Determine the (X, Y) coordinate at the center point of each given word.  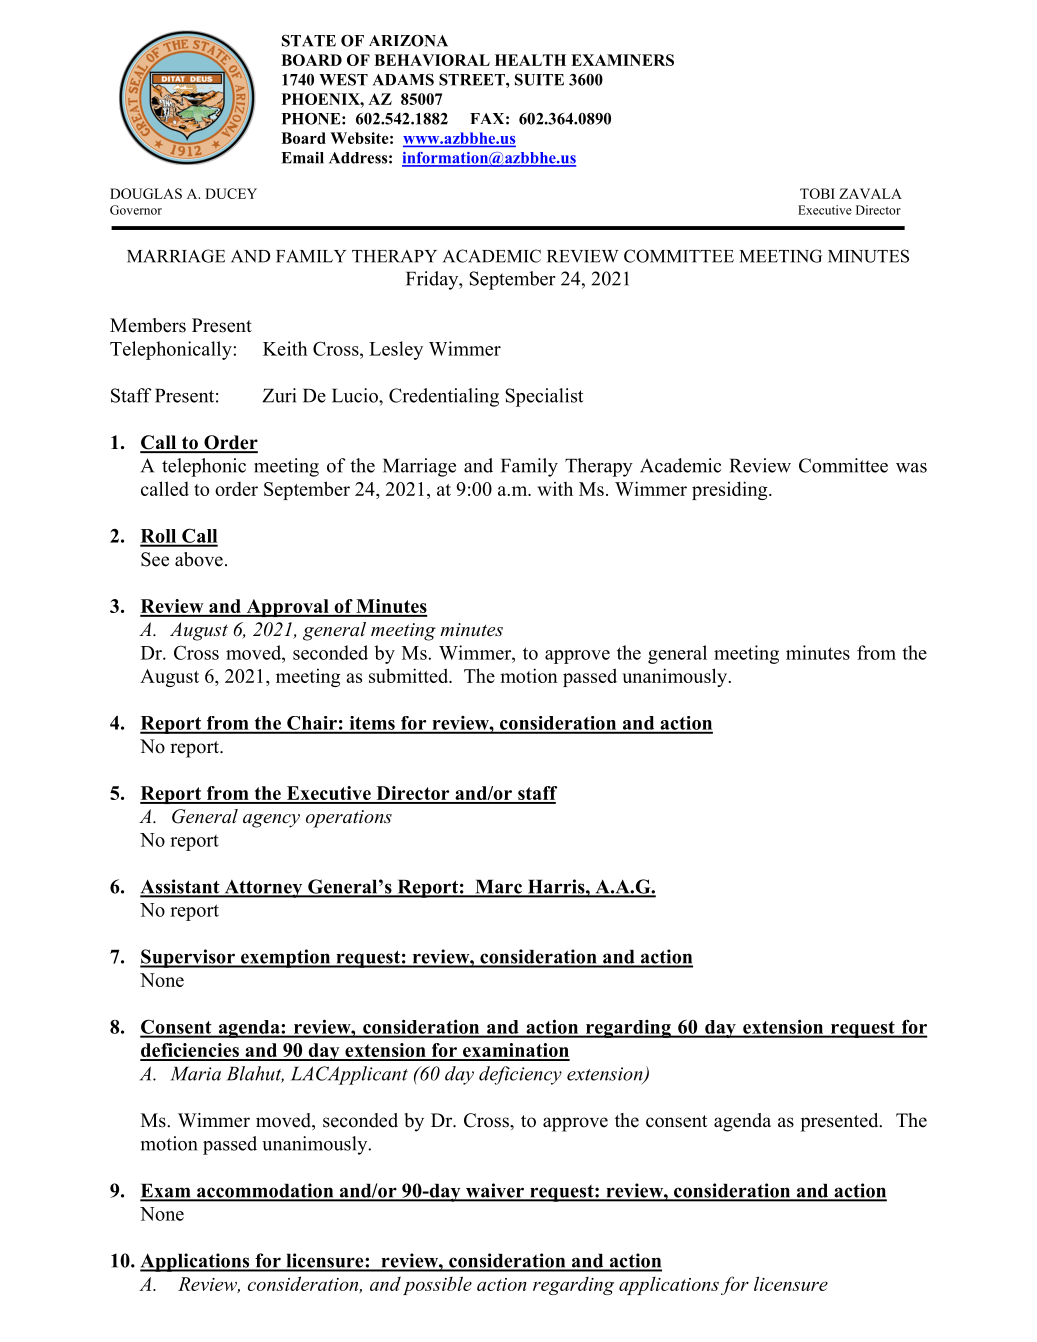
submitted (410, 675)
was (911, 468)
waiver (494, 1191)
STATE (309, 40)
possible (437, 1285)
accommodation (265, 1191)
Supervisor (188, 958)
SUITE (539, 79)
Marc (498, 888)
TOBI (817, 193)
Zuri (279, 395)
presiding (731, 490)
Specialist (544, 397)
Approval (287, 608)
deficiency (520, 1075)
